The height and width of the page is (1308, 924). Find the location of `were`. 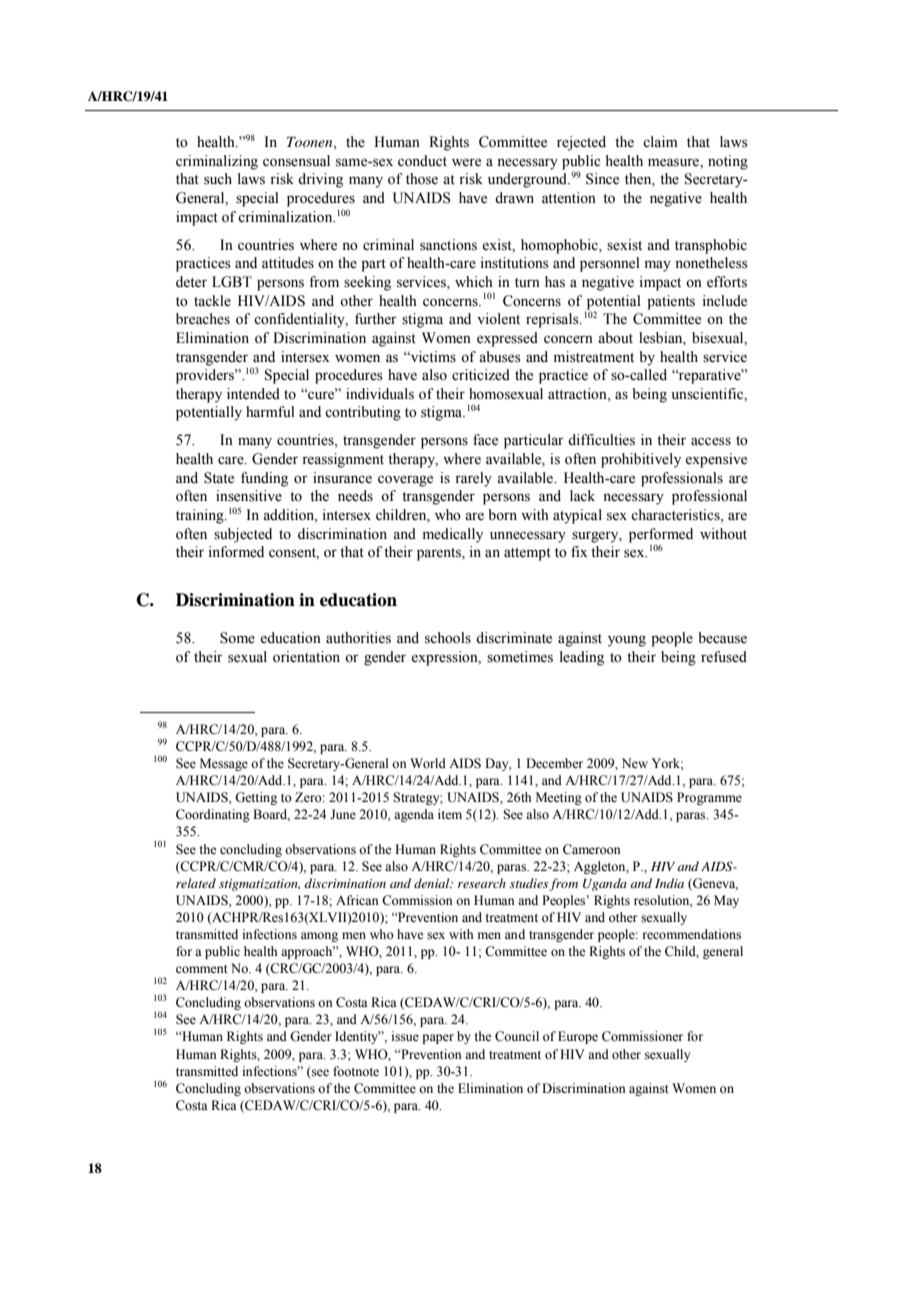

were is located at coordinates (466, 162).
